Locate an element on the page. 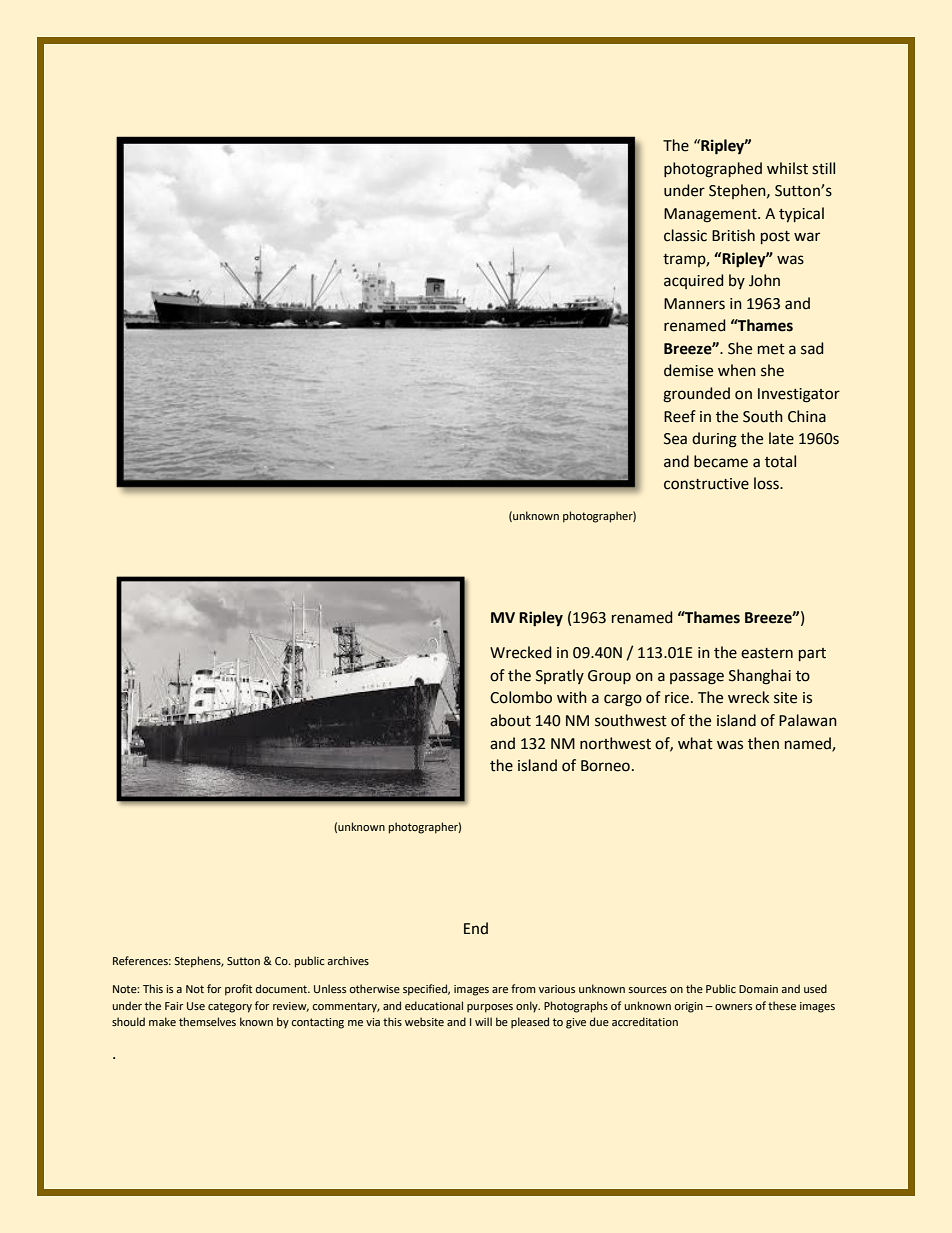 The width and height of the image is (952, 1233). Management is located at coordinates (711, 215).
